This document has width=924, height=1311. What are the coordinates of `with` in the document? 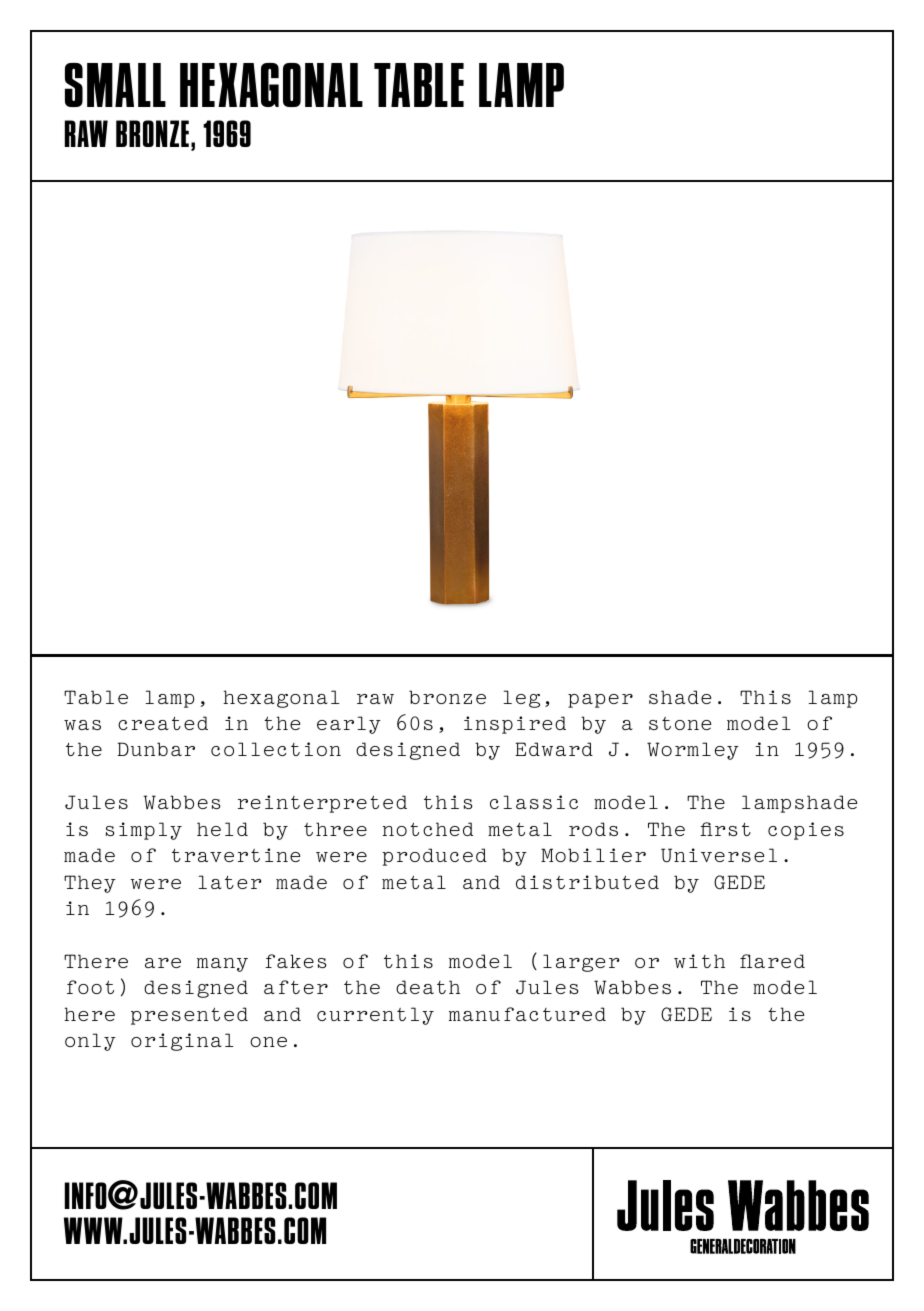 It's located at (699, 961).
